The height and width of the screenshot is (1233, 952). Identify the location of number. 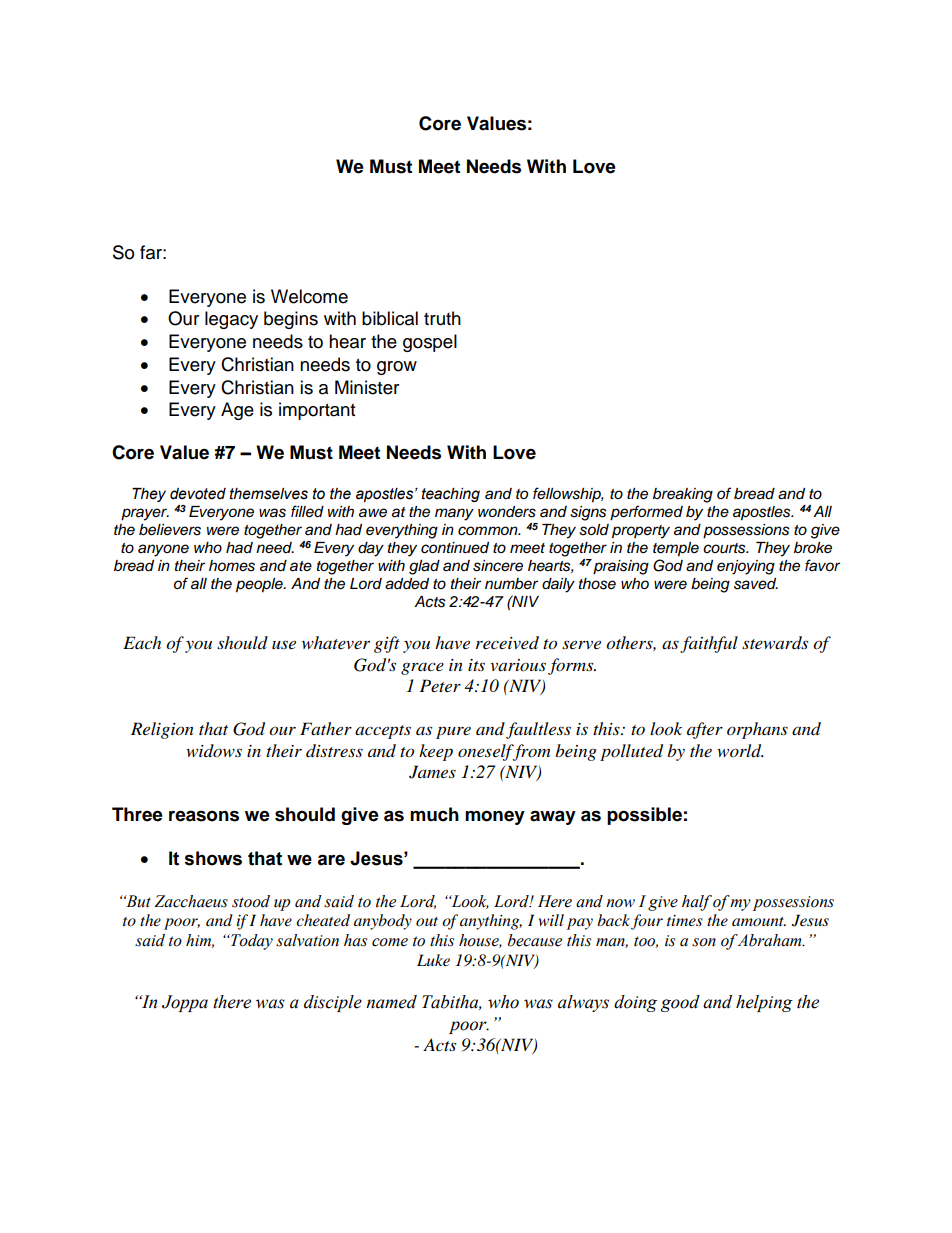
(511, 583).
